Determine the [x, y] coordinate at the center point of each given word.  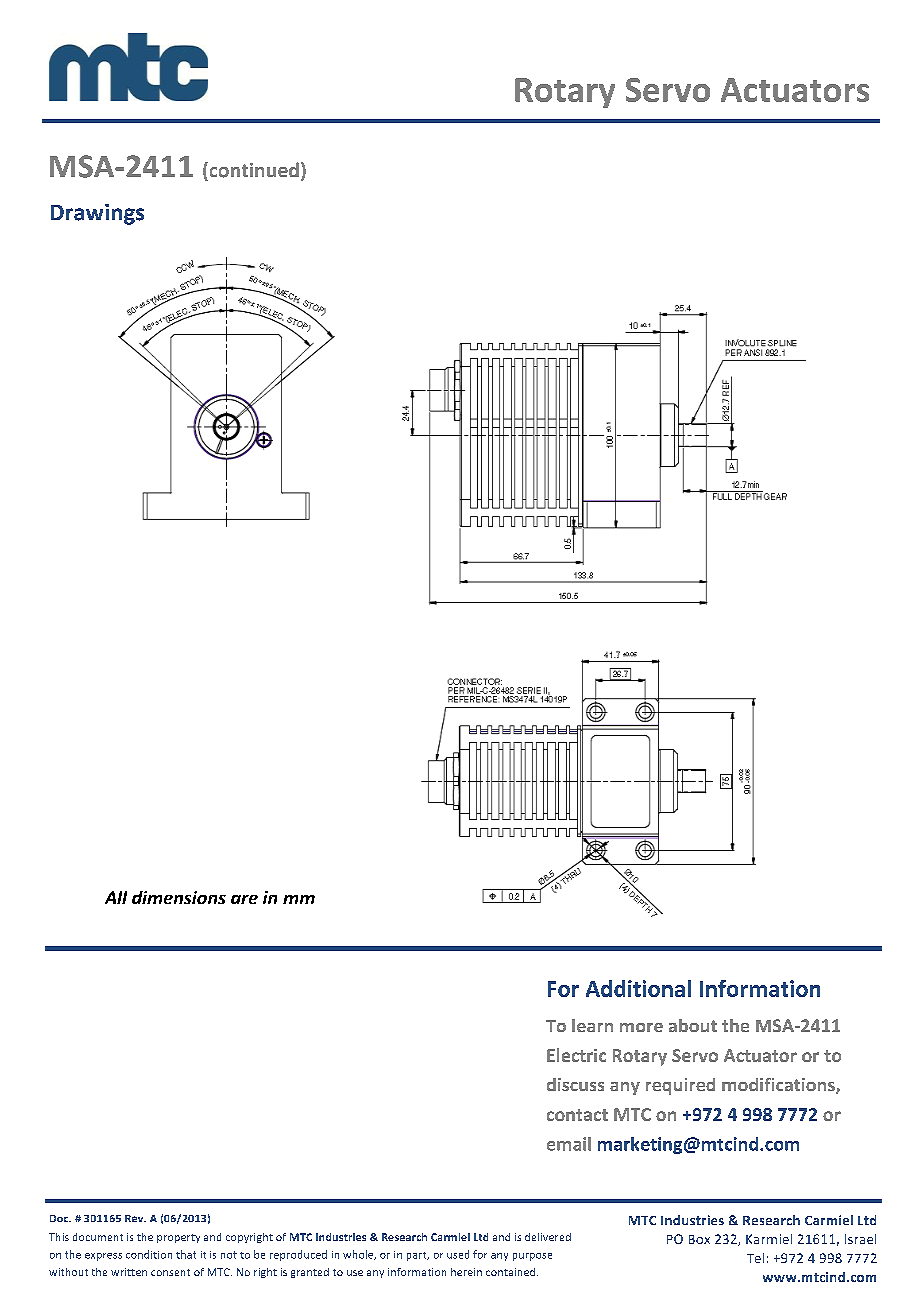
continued [253, 170]
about [693, 1025]
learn [592, 1025]
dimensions [179, 897]
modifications [779, 1086]
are [244, 899]
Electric [576, 1055]
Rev [135, 1218]
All [116, 897]
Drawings [97, 214]
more [641, 1027]
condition [149, 1254]
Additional [638, 988]
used [458, 1254]
